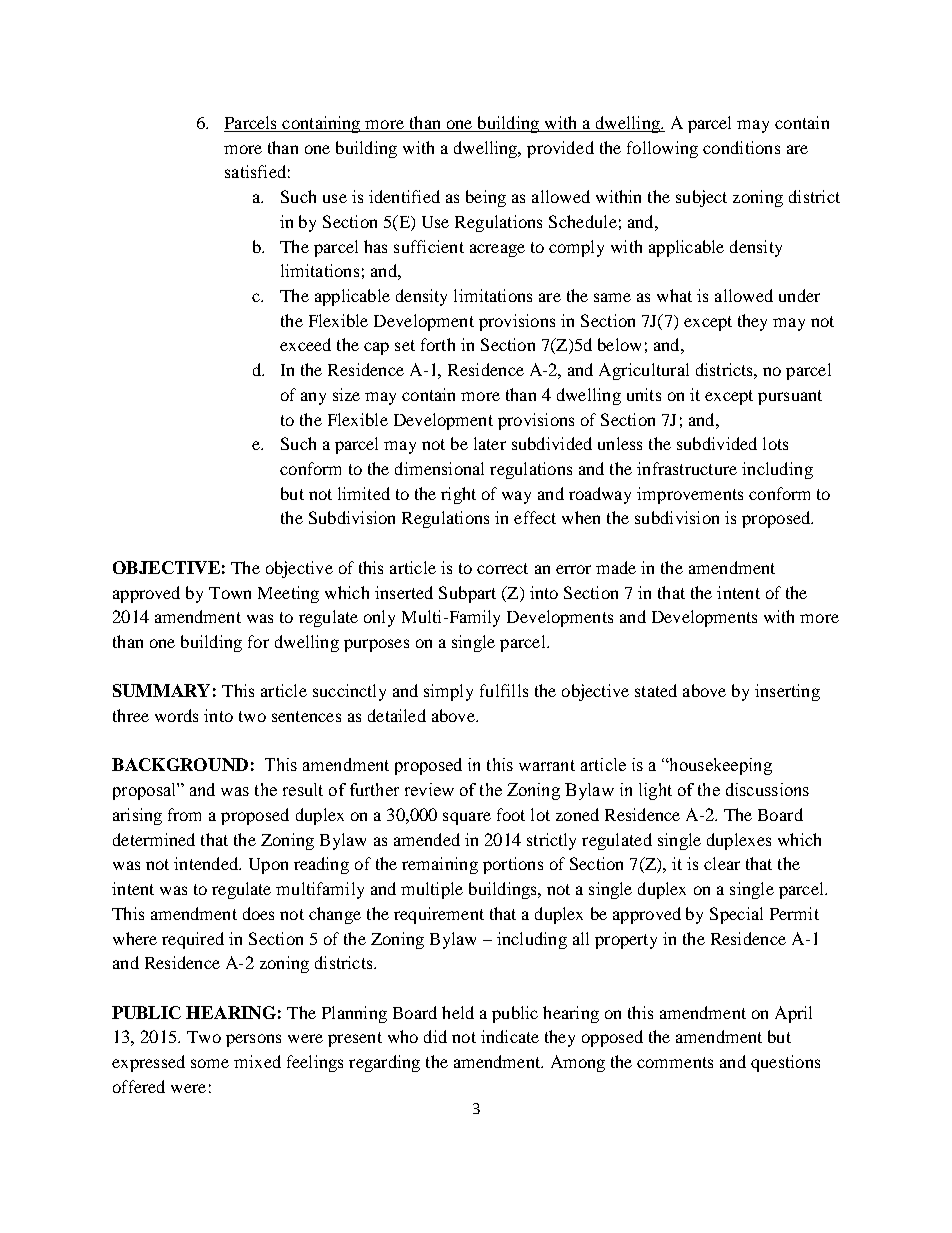 This page has height=1233, width=952. What do you see at coordinates (701, 198) in the page?
I see `subject` at bounding box center [701, 198].
